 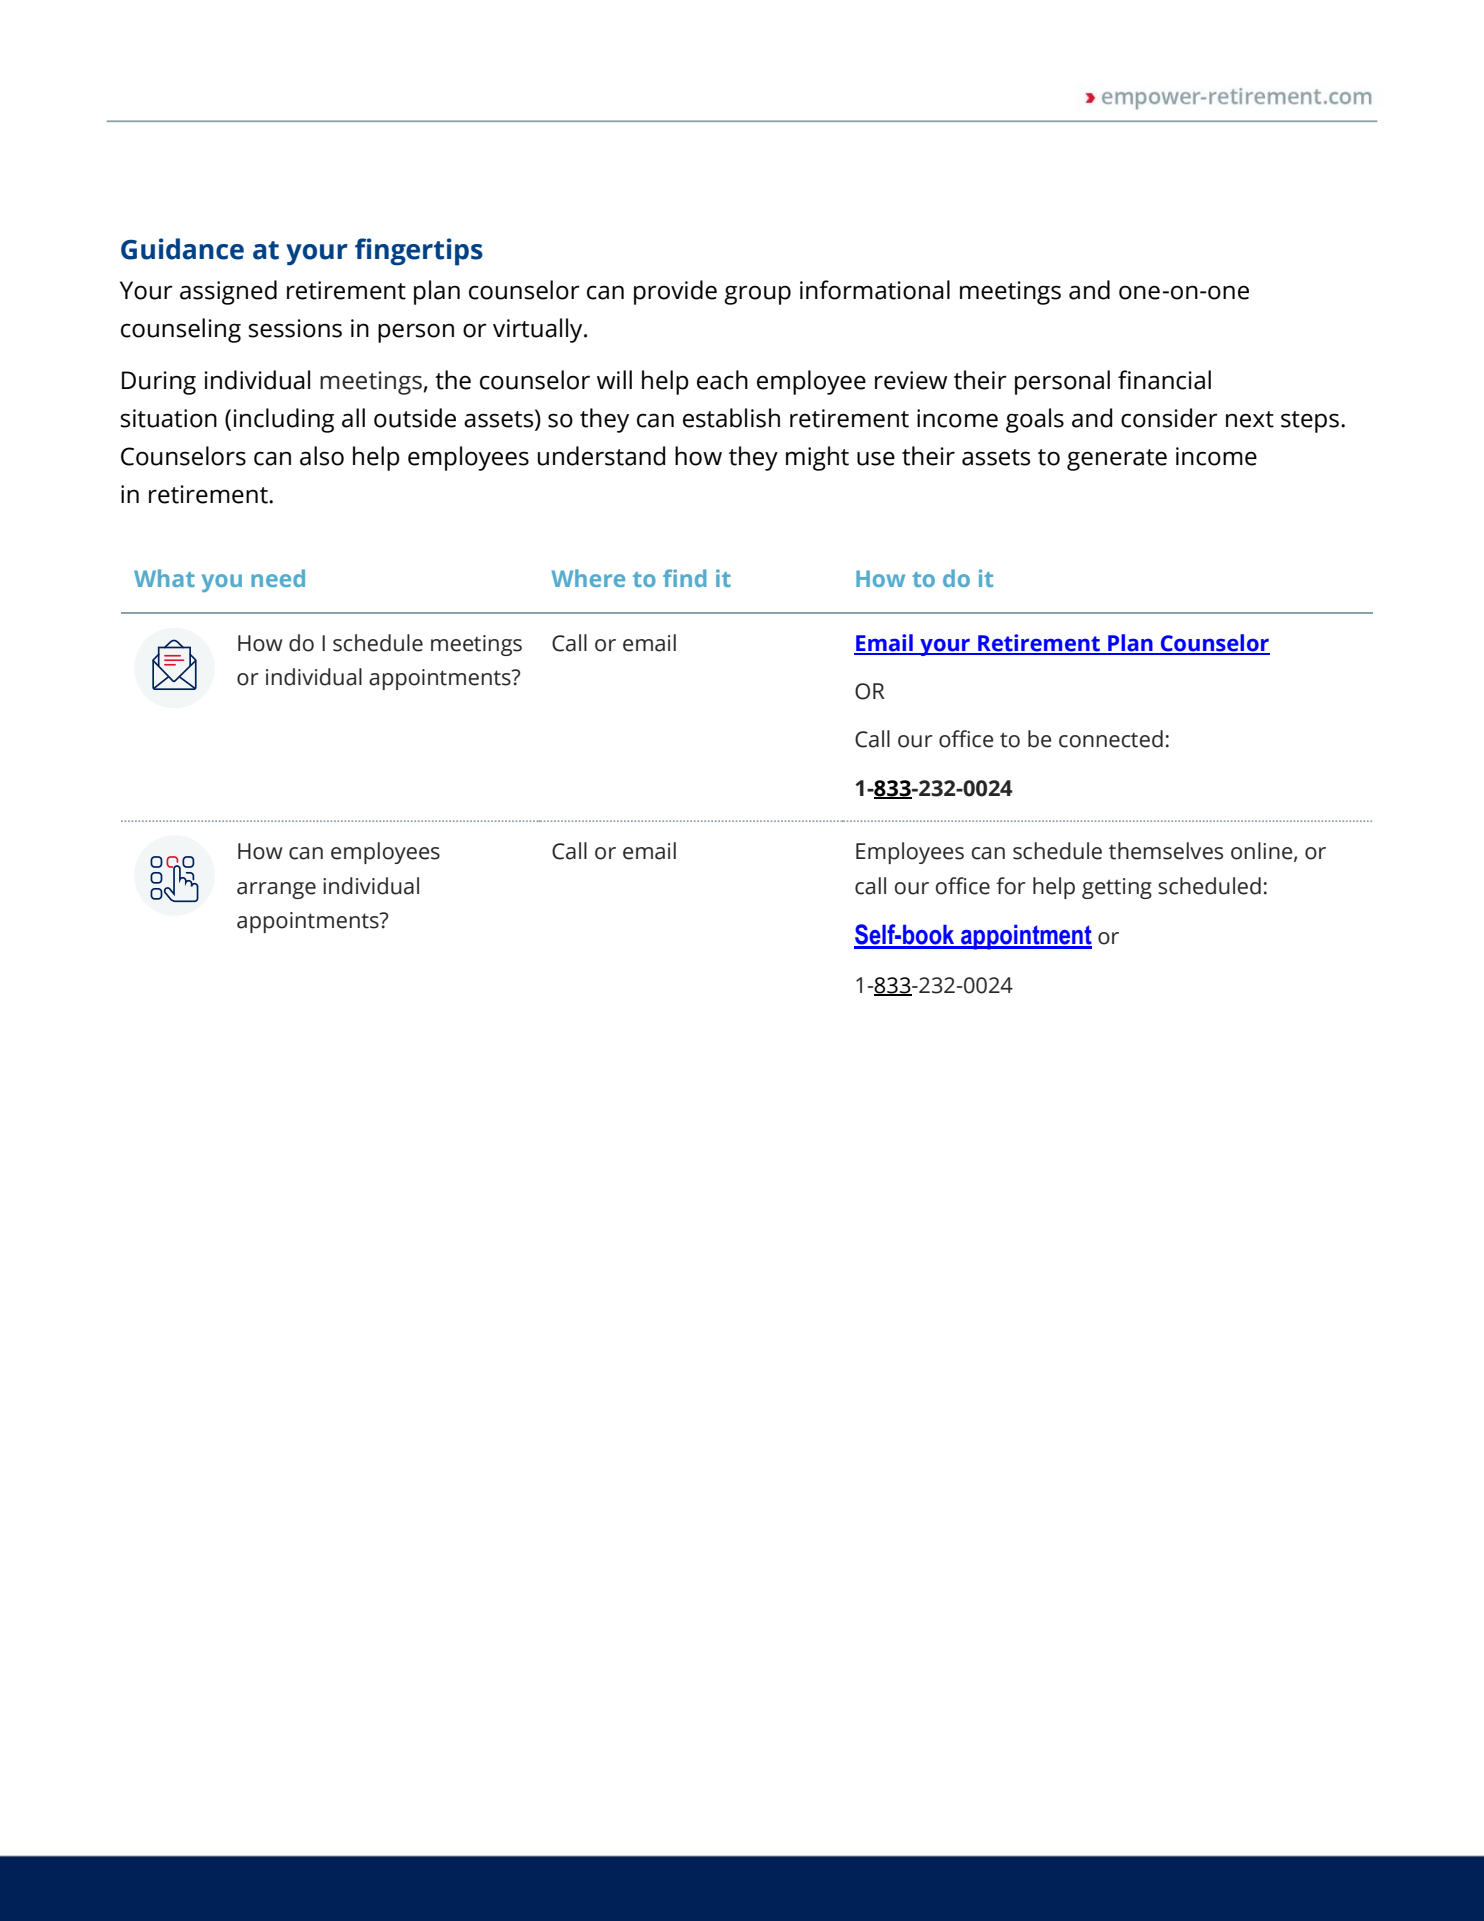 I want to click on assigned, so click(x=228, y=292).
